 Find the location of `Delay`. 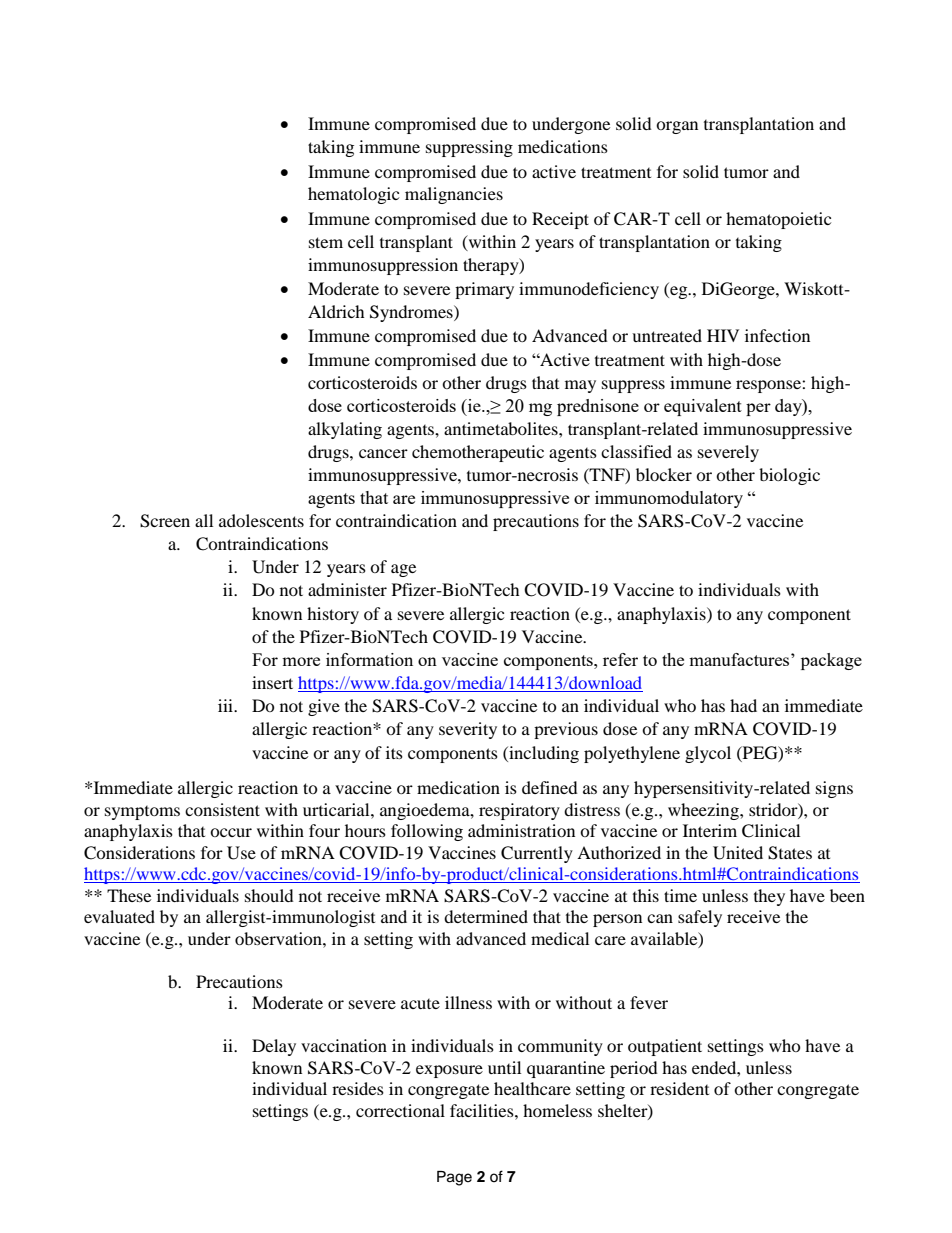

Delay is located at coordinates (274, 1047).
